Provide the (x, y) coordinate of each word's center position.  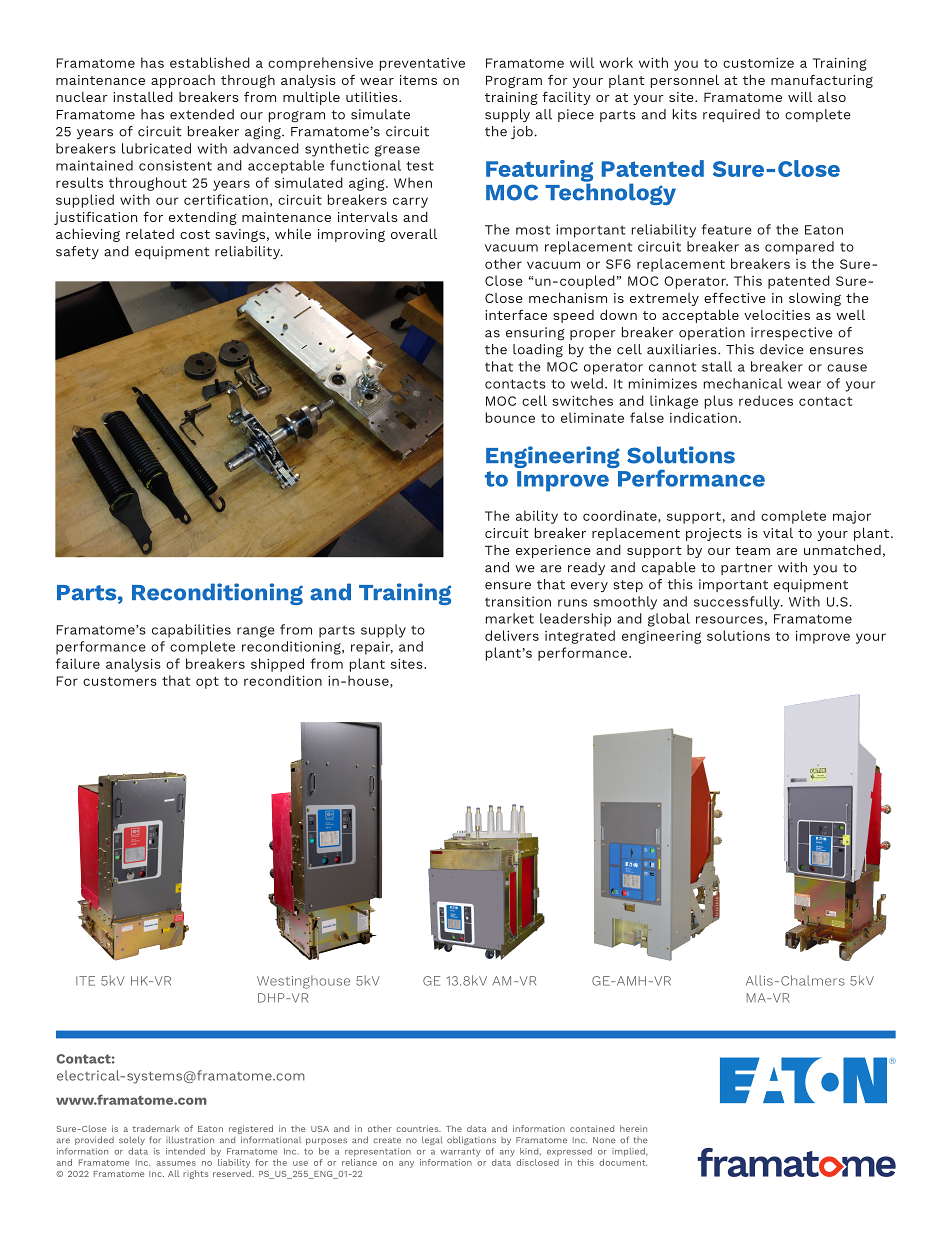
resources (729, 620)
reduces (766, 400)
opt (207, 683)
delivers (512, 635)
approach (183, 81)
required (731, 115)
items (418, 80)
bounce (510, 417)
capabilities (191, 631)
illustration (190, 1139)
